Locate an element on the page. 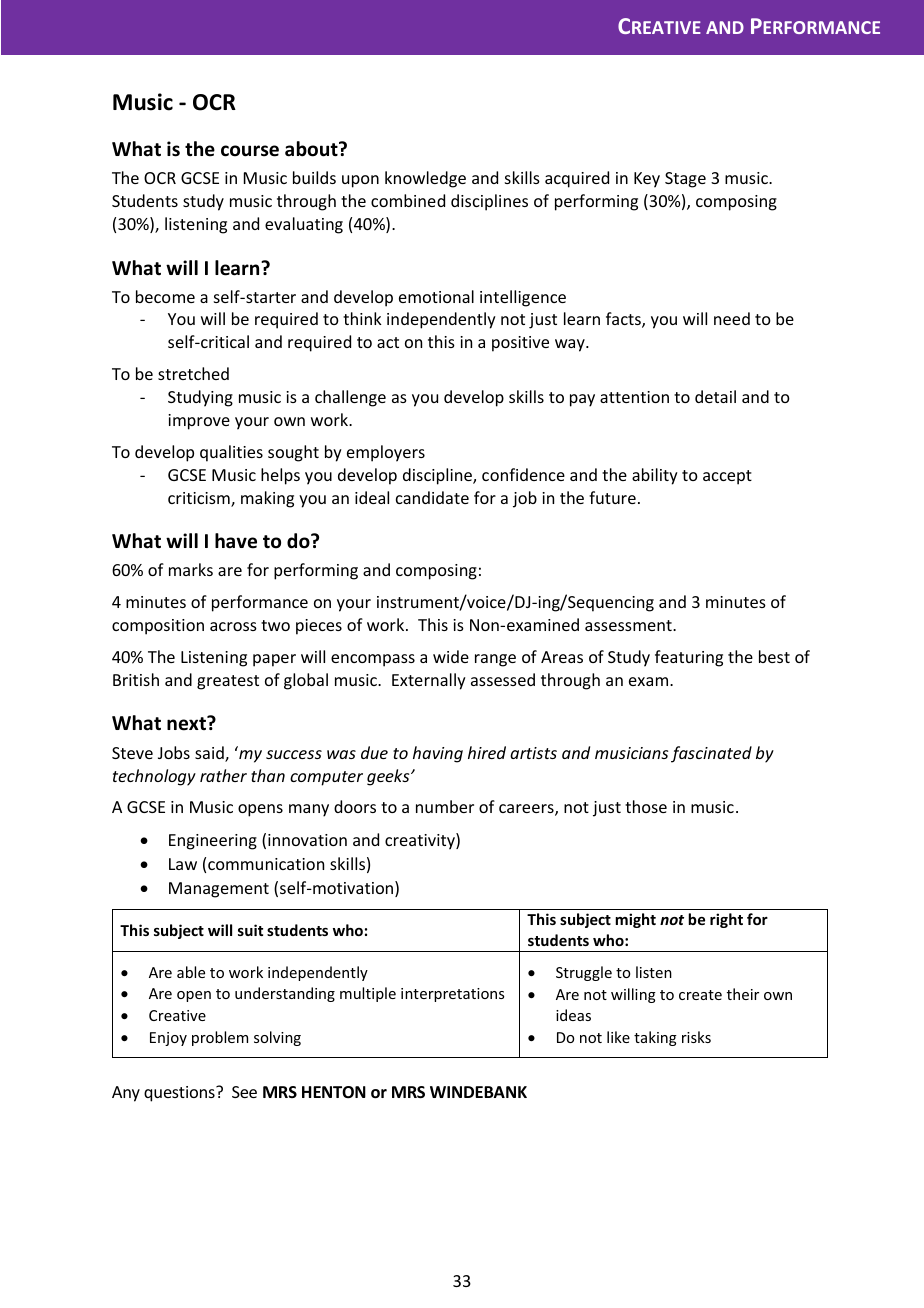  risks is located at coordinates (696, 1037).
